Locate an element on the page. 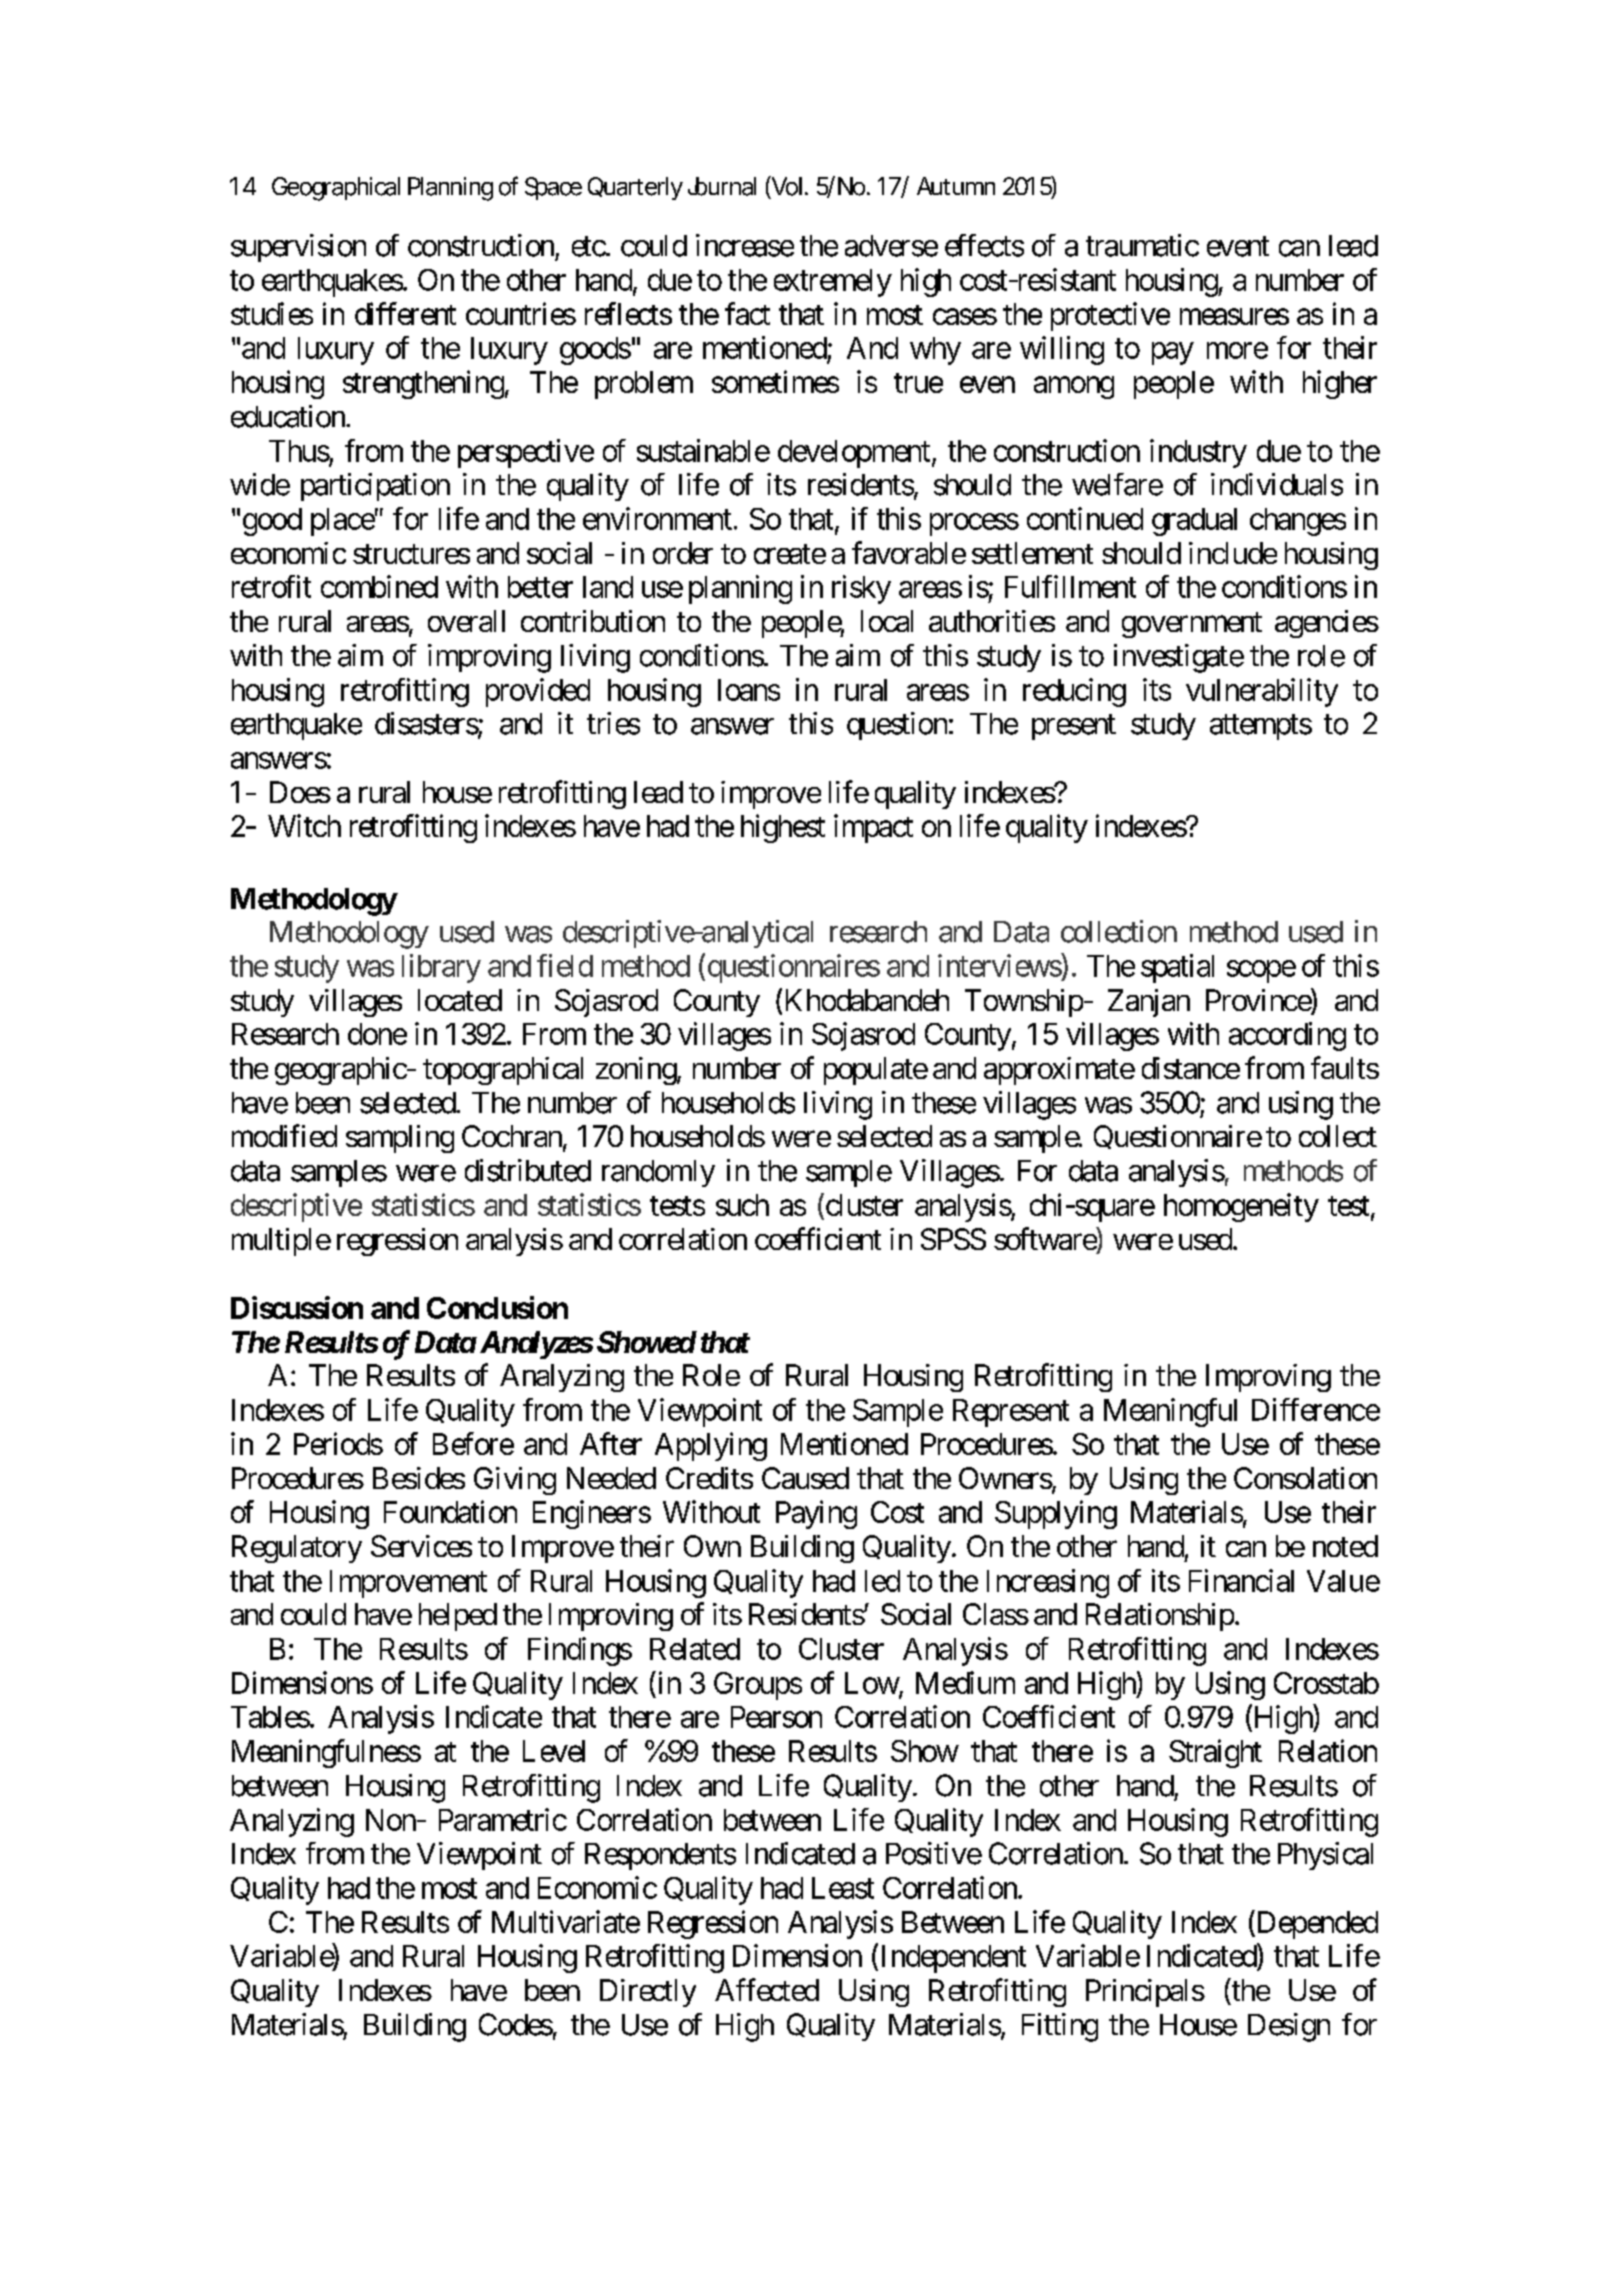 The width and height of the page is (1606, 2273). extremely is located at coordinates (833, 283).
